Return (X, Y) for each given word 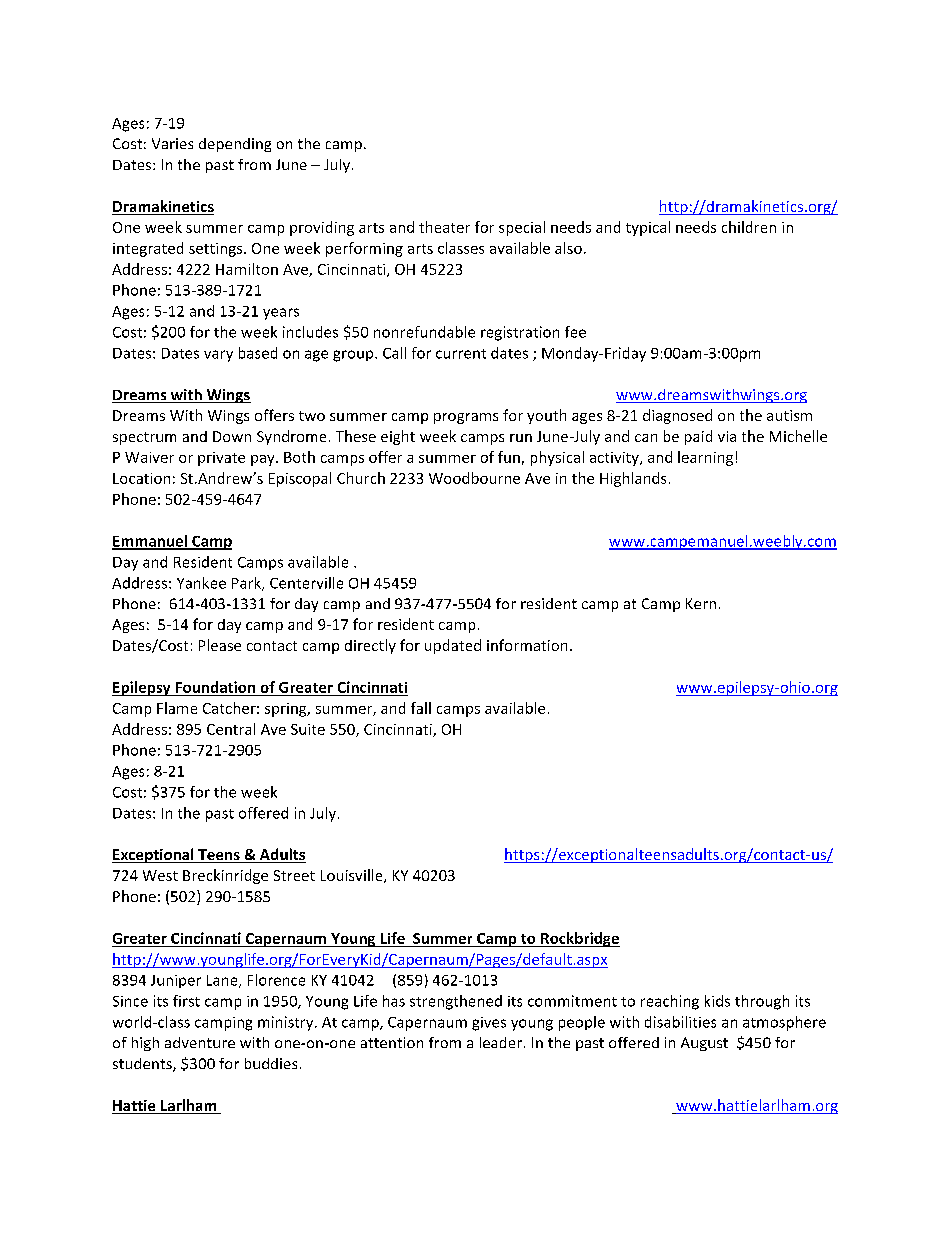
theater (444, 227)
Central (231, 729)
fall (421, 708)
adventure (200, 1042)
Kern (701, 603)
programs (466, 418)
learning (705, 458)
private (221, 459)
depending (235, 145)
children (749, 227)
